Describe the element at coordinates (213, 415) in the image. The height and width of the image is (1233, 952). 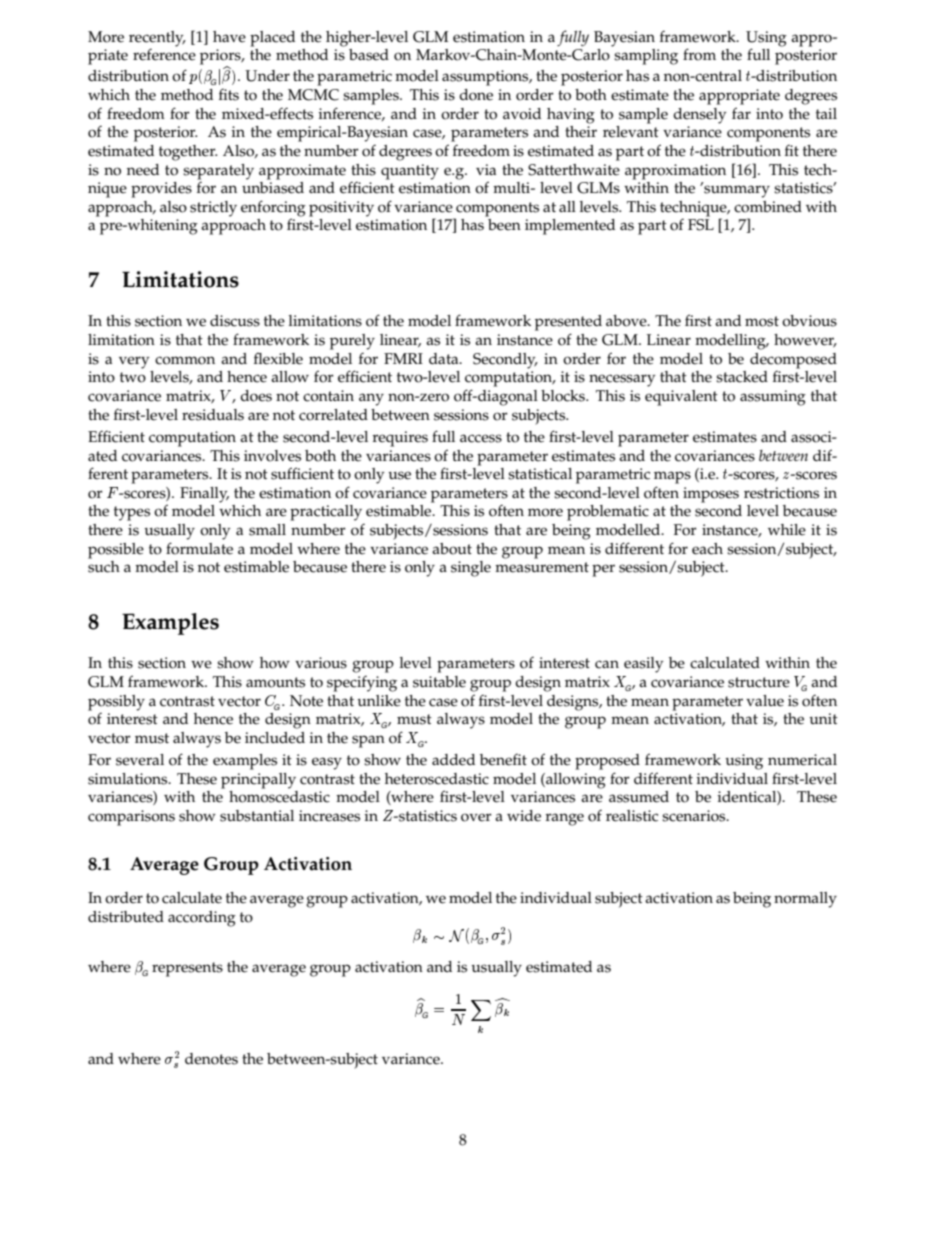
I see `residuals` at that location.
